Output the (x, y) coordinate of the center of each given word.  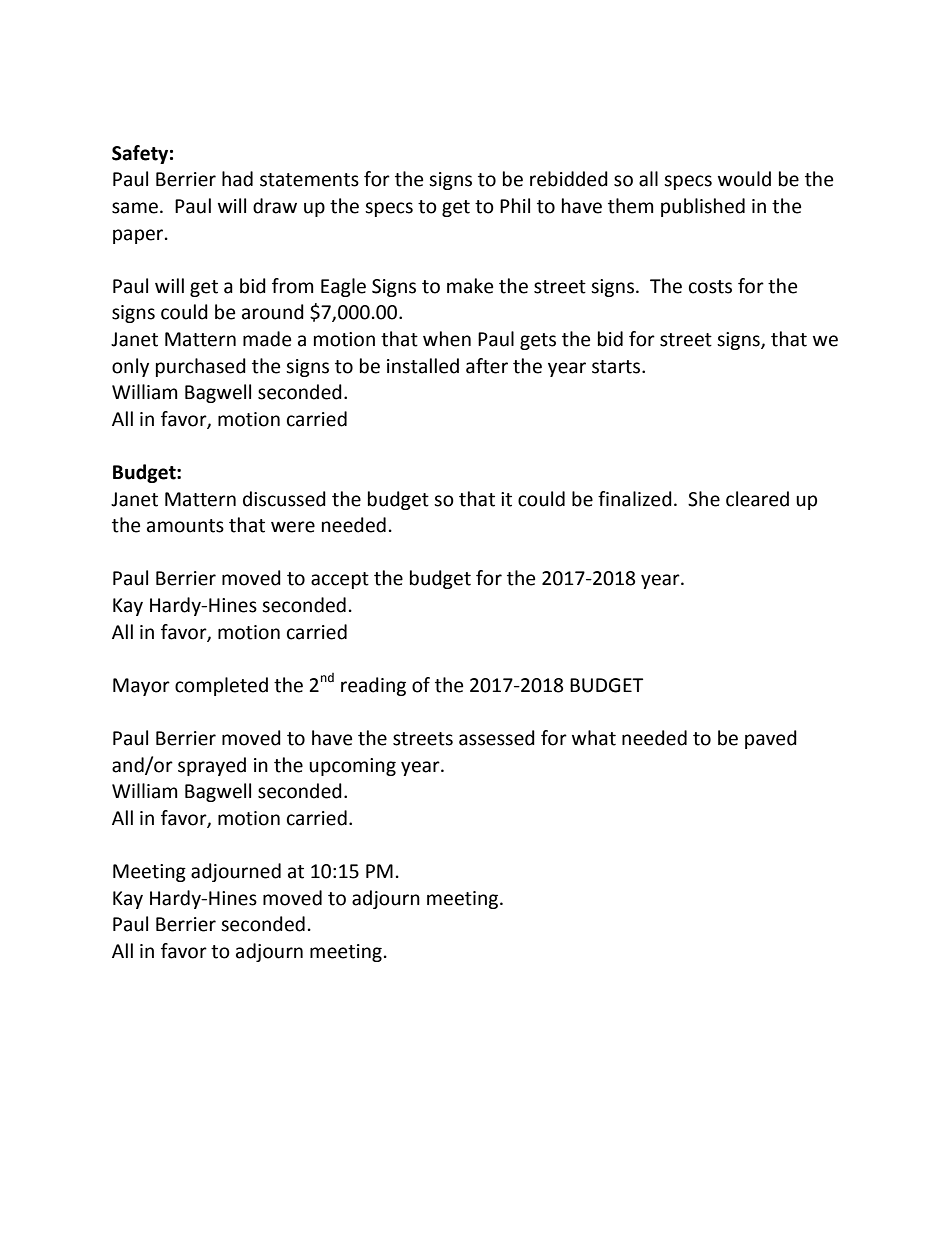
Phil (515, 205)
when (447, 339)
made (267, 339)
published (703, 207)
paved (771, 739)
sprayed (212, 766)
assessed (497, 738)
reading (373, 686)
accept (340, 580)
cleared (757, 499)
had (237, 179)
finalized (635, 499)
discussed (284, 499)
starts (617, 367)
